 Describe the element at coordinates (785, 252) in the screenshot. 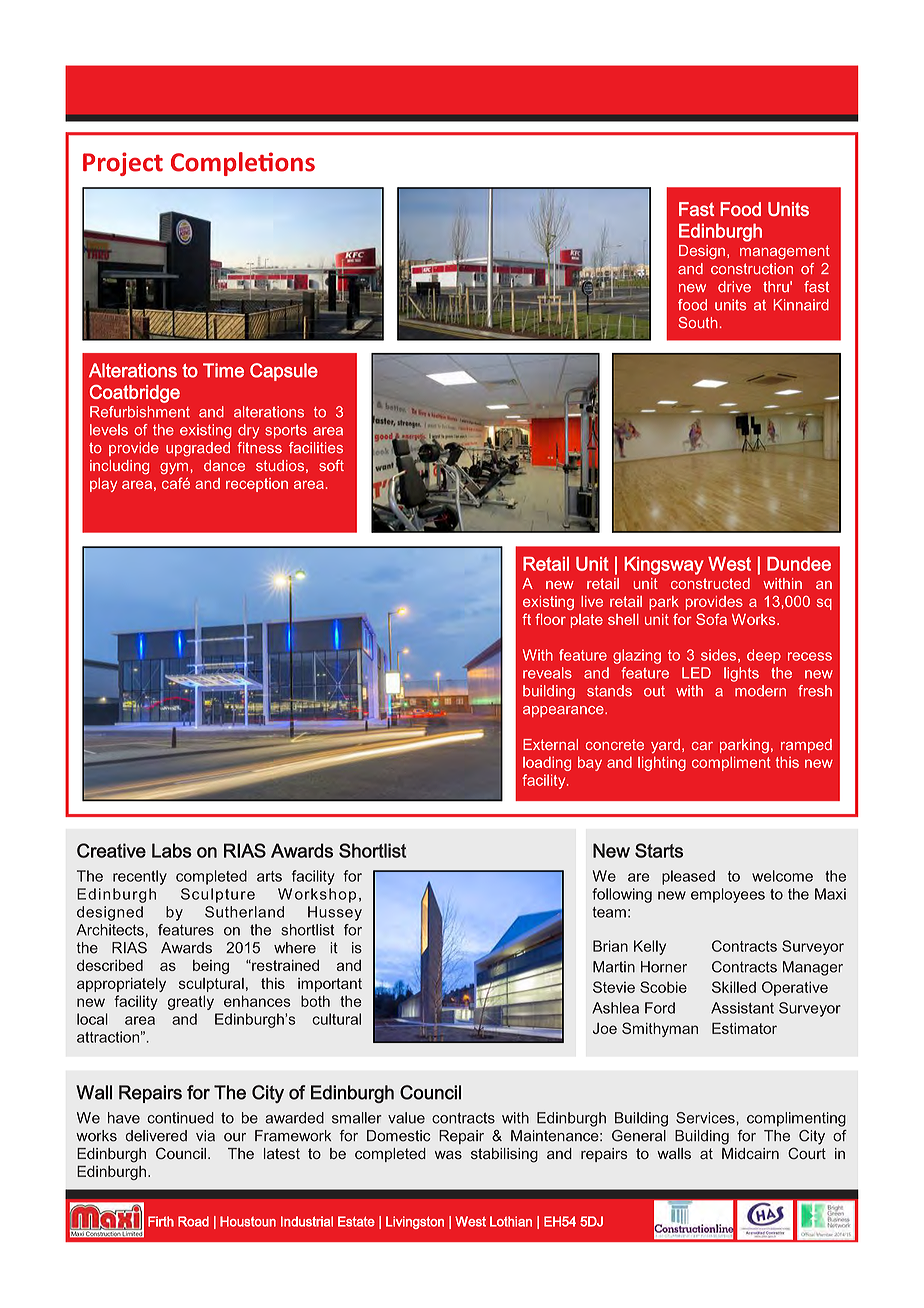

I see `management` at that location.
